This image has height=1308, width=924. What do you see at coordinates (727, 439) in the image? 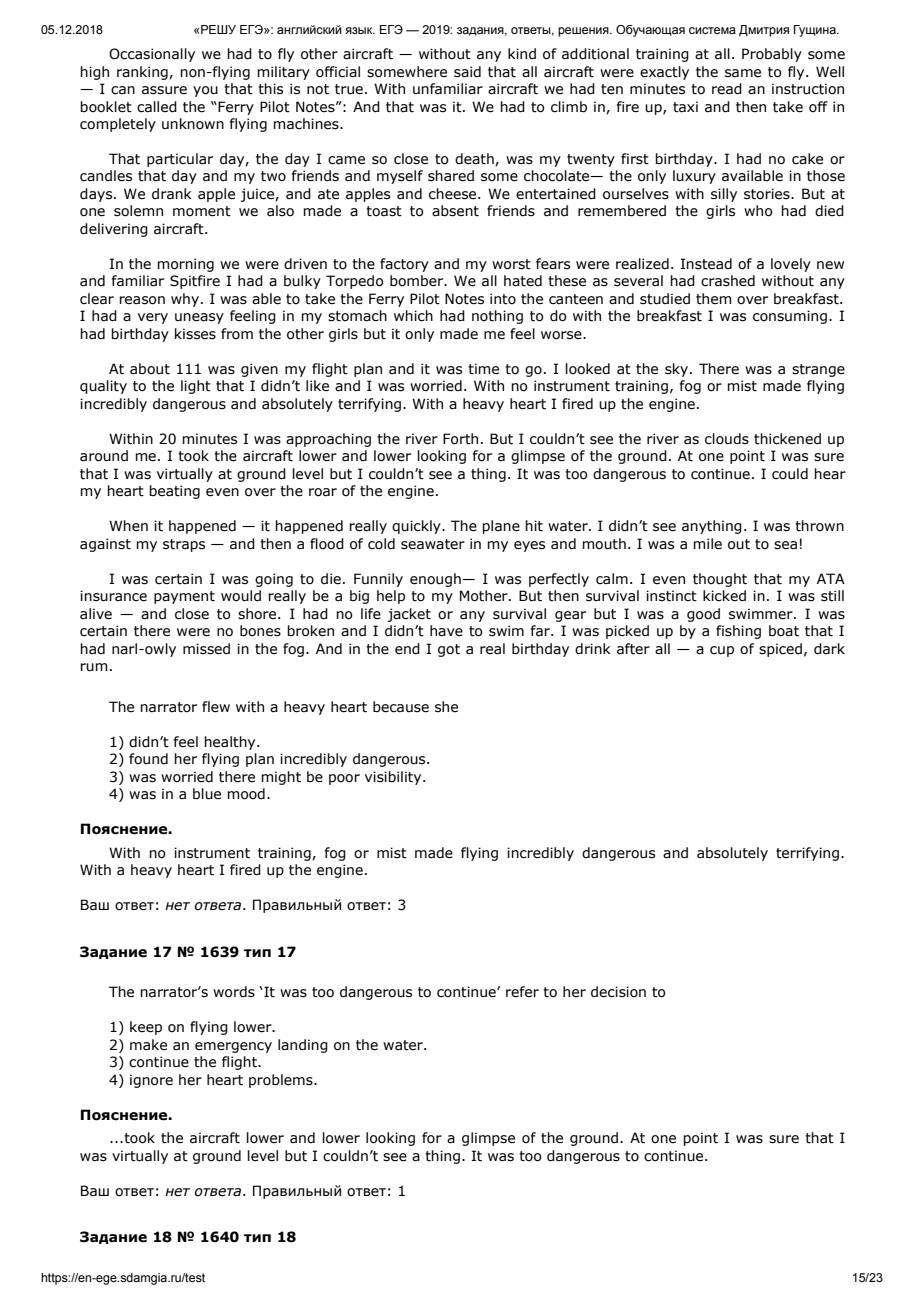
I see `clouds` at bounding box center [727, 439].
